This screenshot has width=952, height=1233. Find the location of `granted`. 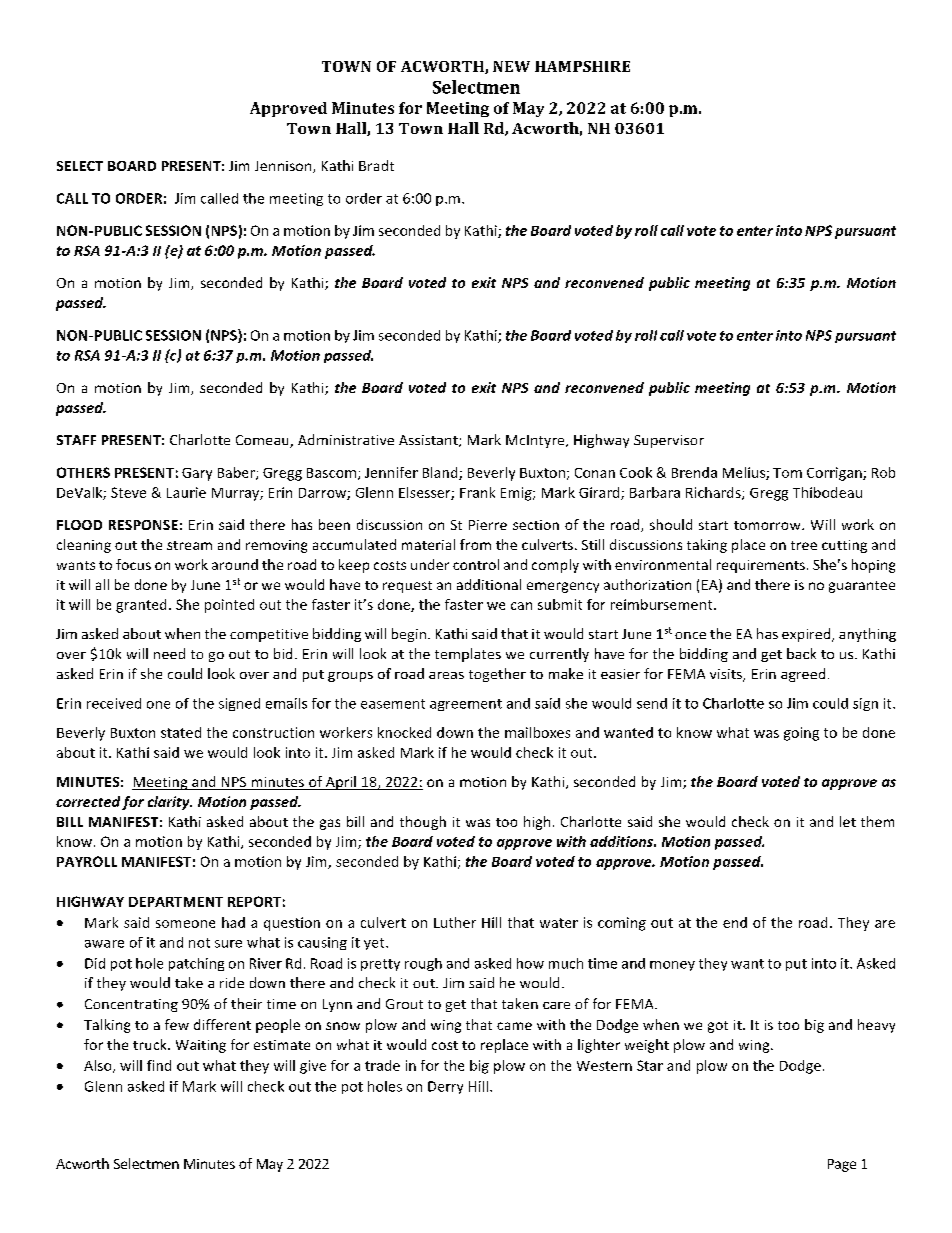

granted is located at coordinates (141, 606).
